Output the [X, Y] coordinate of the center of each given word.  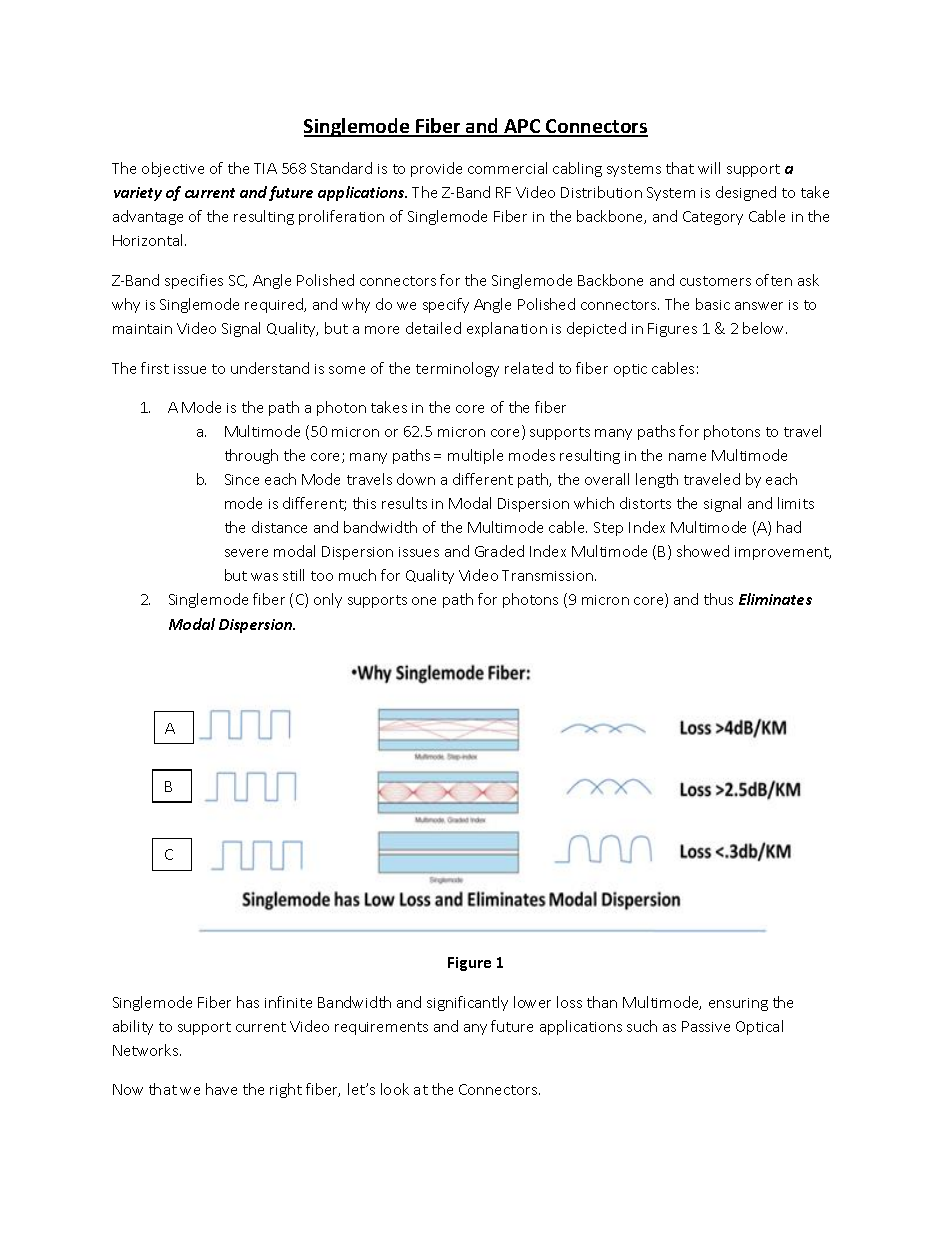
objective [173, 169]
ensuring [738, 1004]
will [709, 168]
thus [718, 599]
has [248, 1002]
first [155, 368]
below [765, 328]
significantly [467, 1003]
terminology [457, 369]
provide [436, 169]
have [221, 1089]
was [264, 577]
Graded [499, 551]
